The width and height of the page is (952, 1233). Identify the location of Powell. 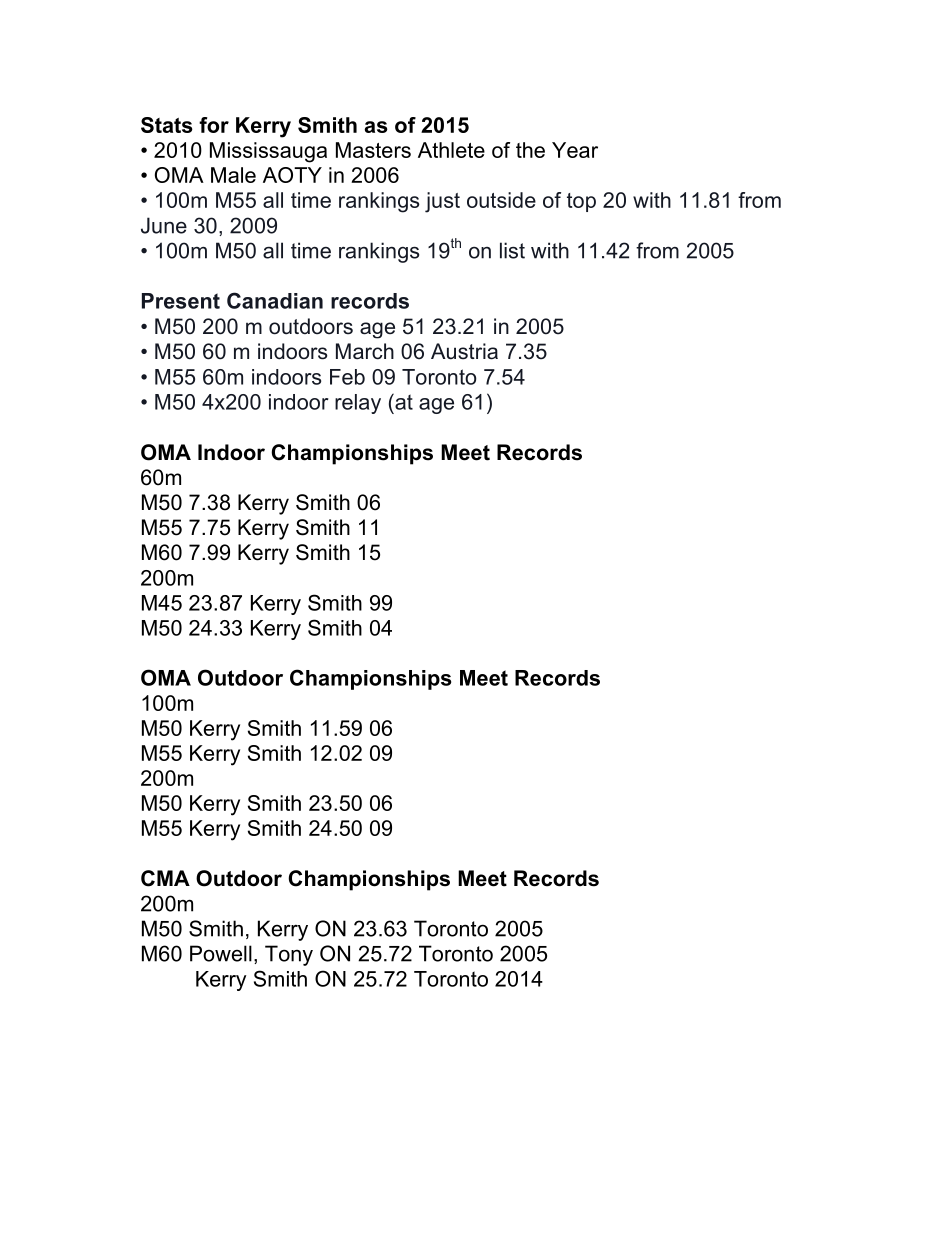
(221, 953).
